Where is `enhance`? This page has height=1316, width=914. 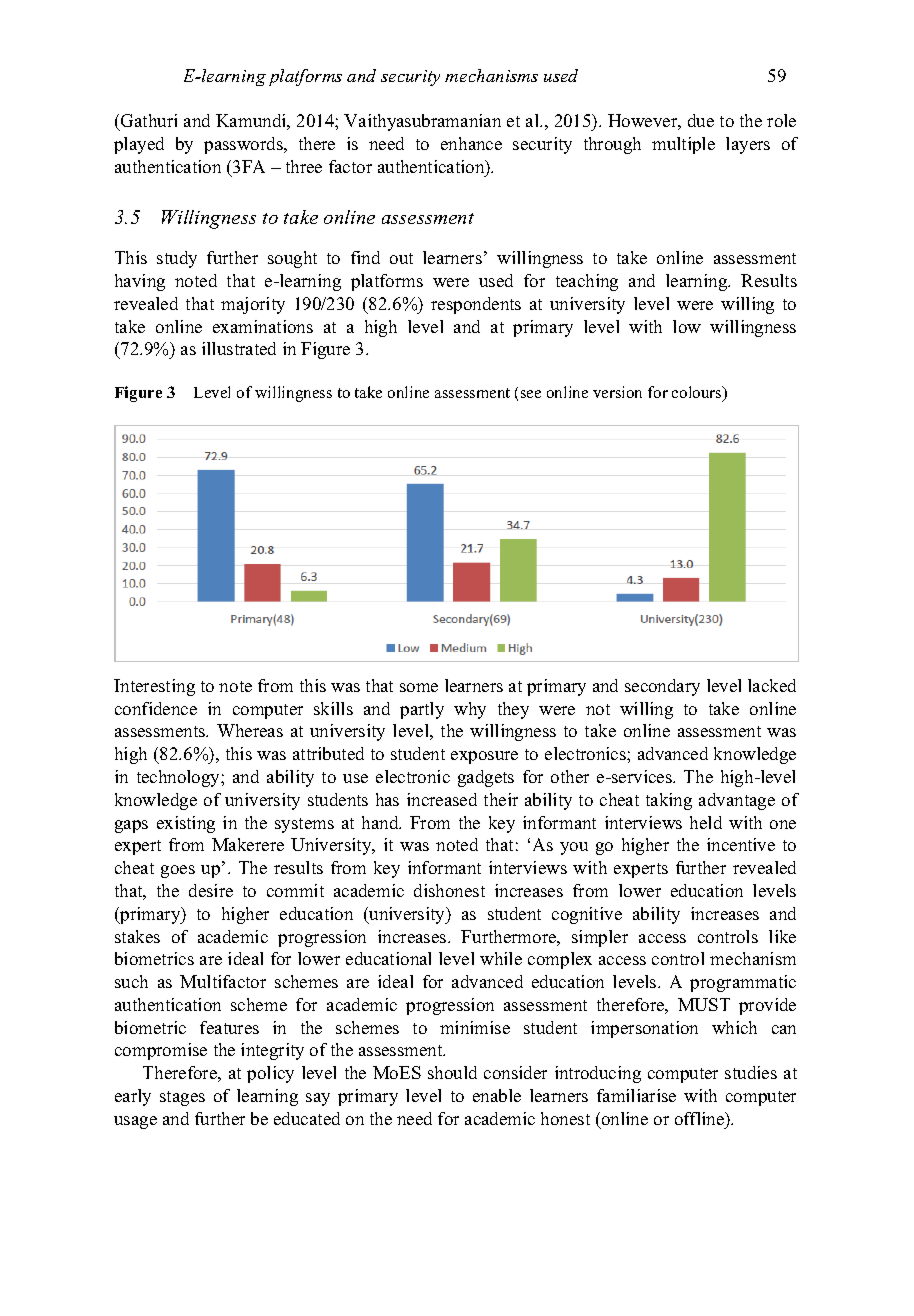 enhance is located at coordinates (471, 143).
